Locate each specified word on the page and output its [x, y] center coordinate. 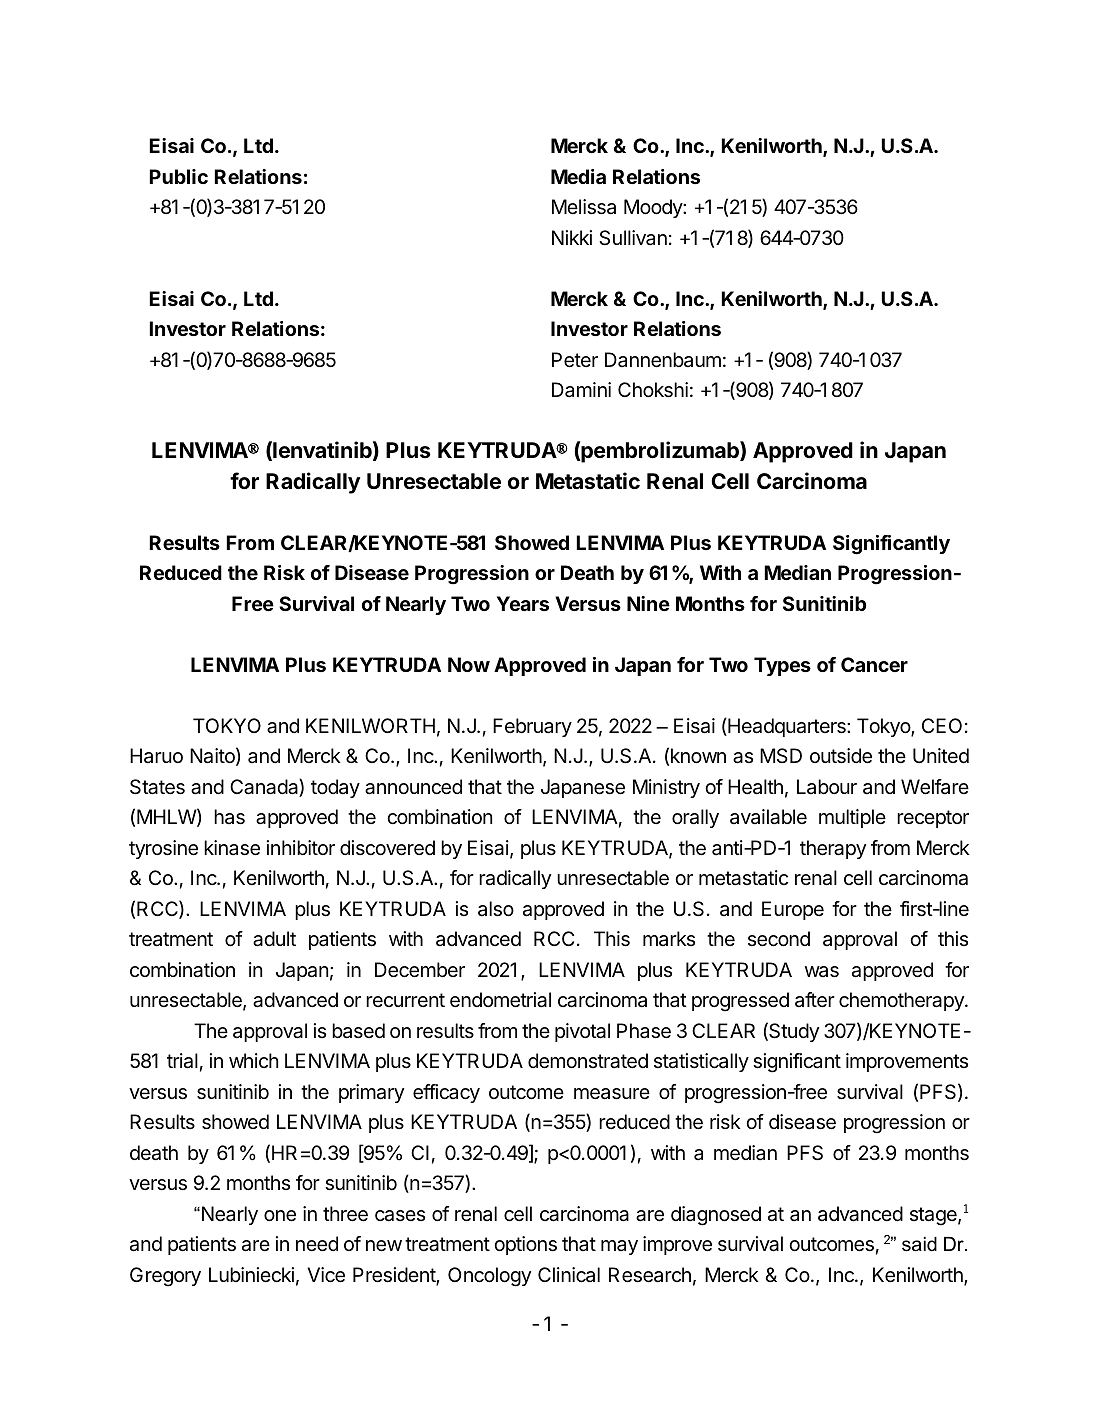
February [532, 727]
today [335, 788]
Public [178, 176]
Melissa [584, 207]
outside [841, 756]
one [280, 1216]
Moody [654, 208]
